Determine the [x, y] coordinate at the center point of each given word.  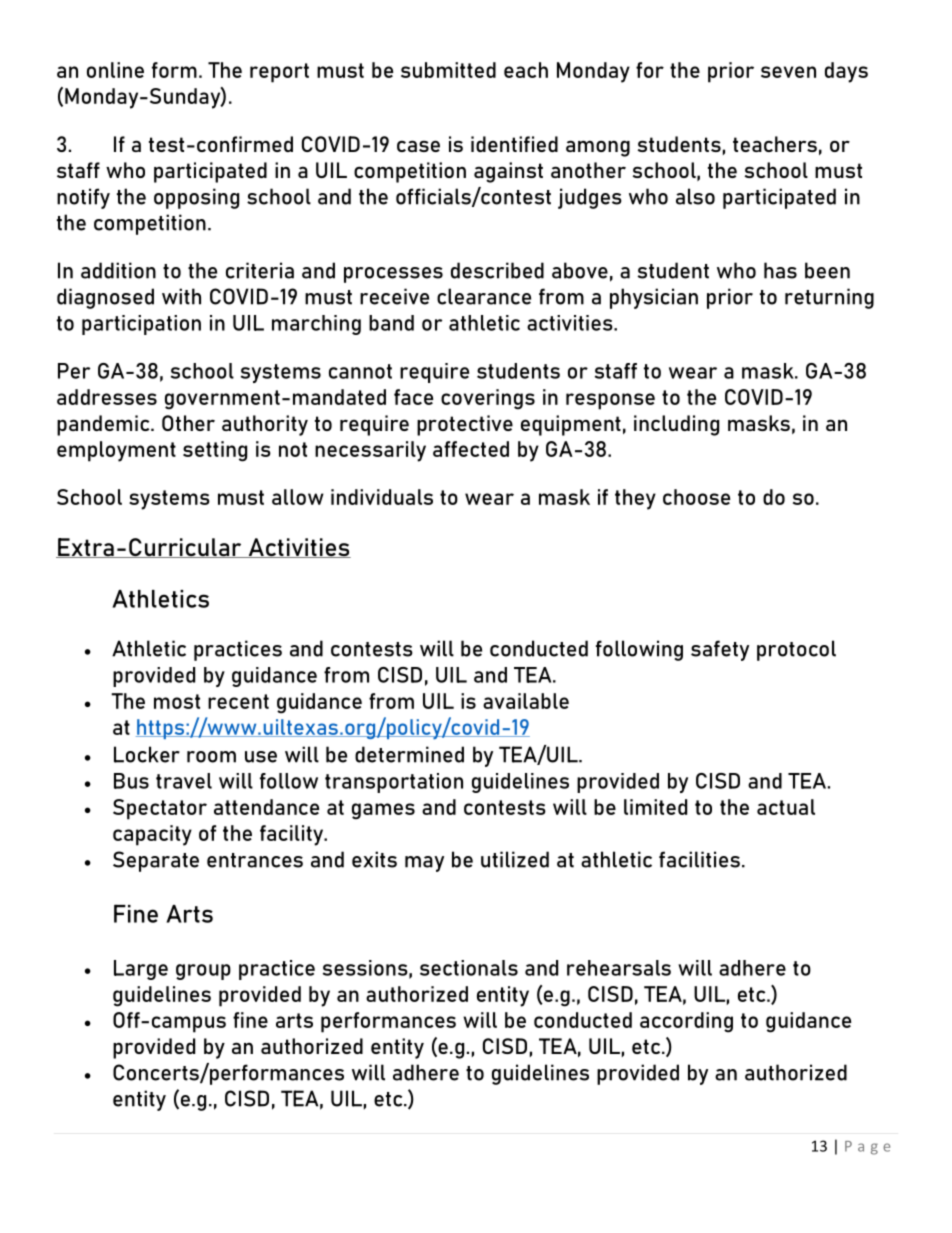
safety [720, 650]
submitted [448, 70]
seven [788, 72]
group [203, 972]
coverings [488, 399]
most [177, 701]
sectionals [469, 968]
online [115, 70]
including [676, 425]
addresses [107, 397]
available [526, 701]
